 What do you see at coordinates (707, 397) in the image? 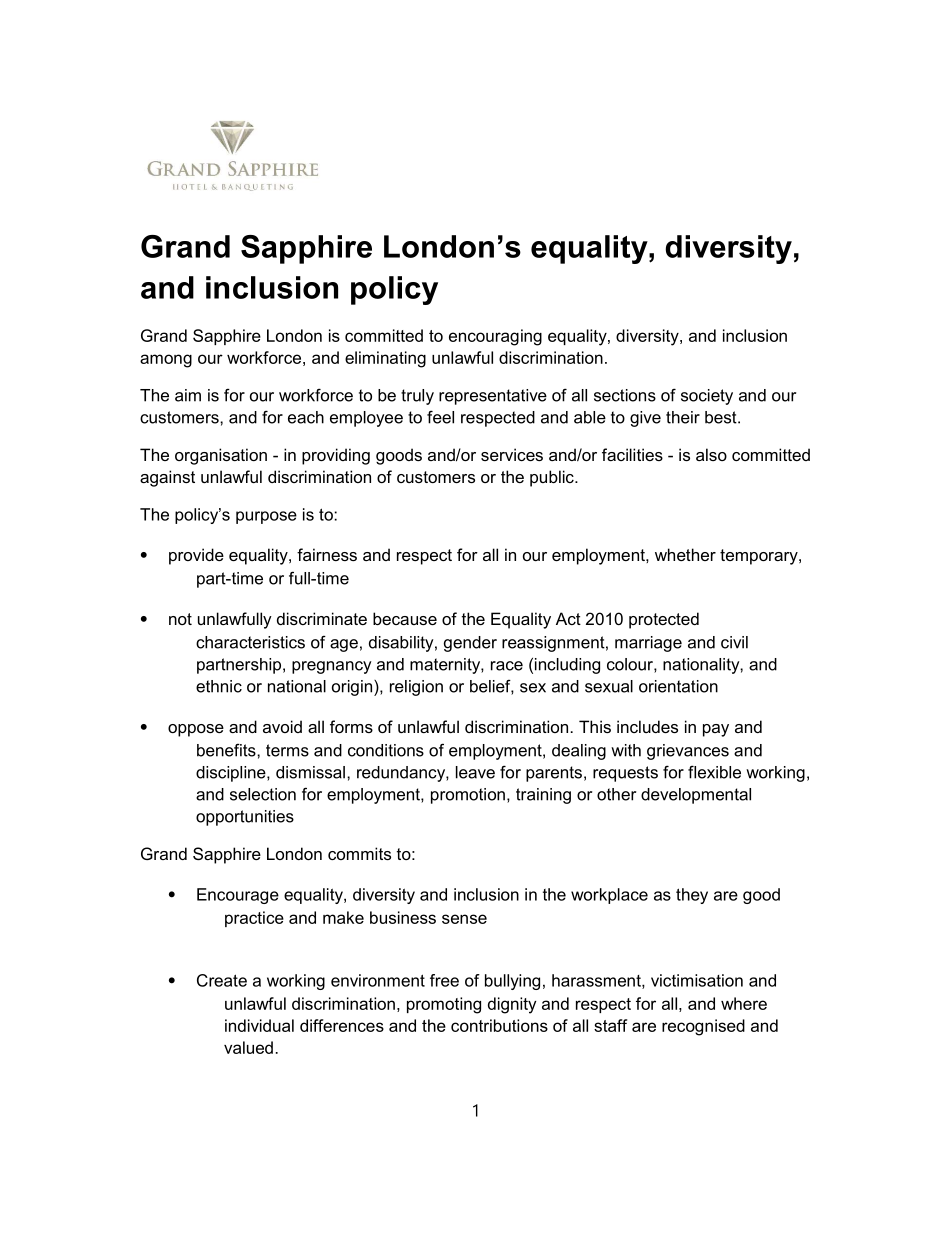
I see `society` at bounding box center [707, 397].
